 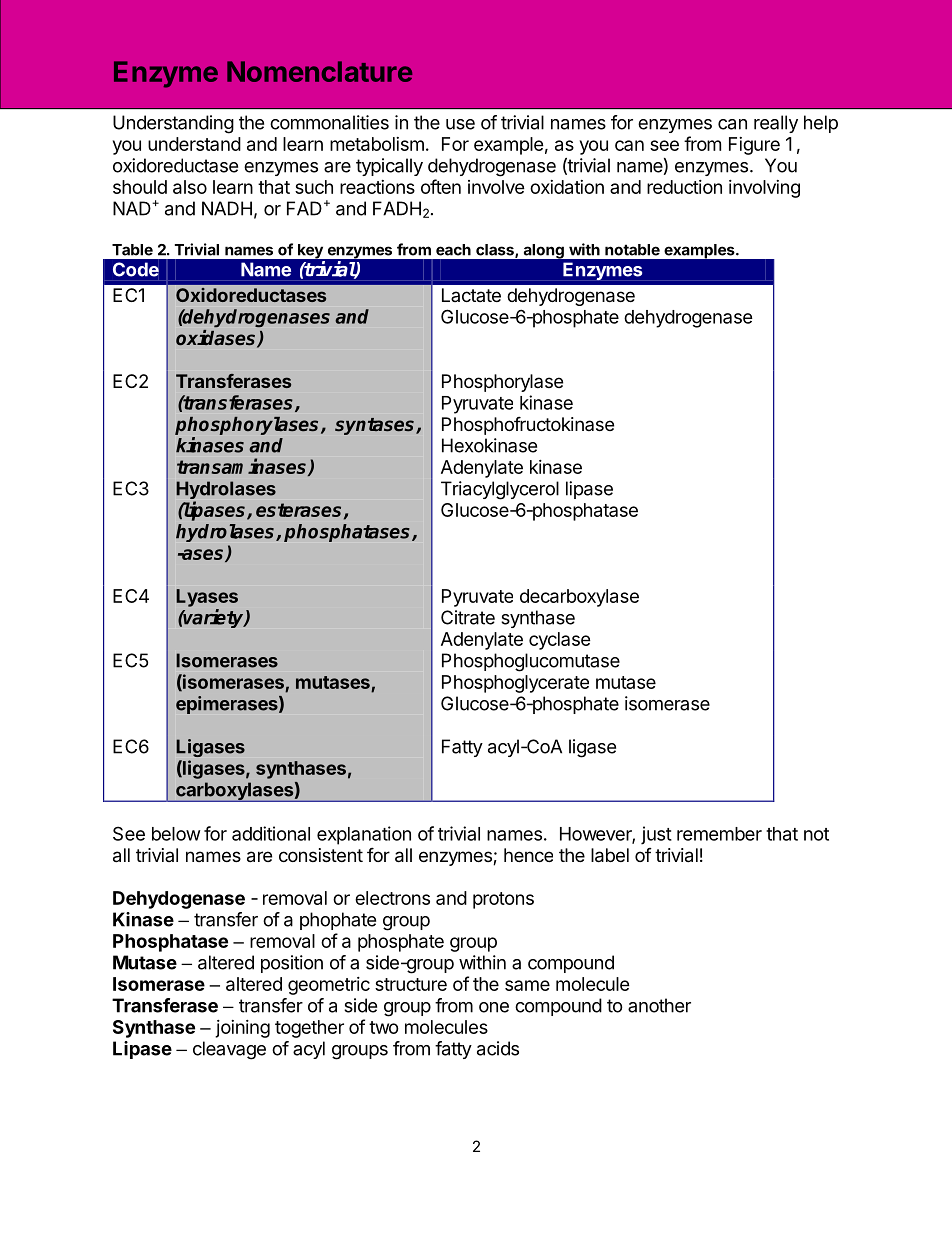 I want to click on one, so click(x=494, y=1007).
